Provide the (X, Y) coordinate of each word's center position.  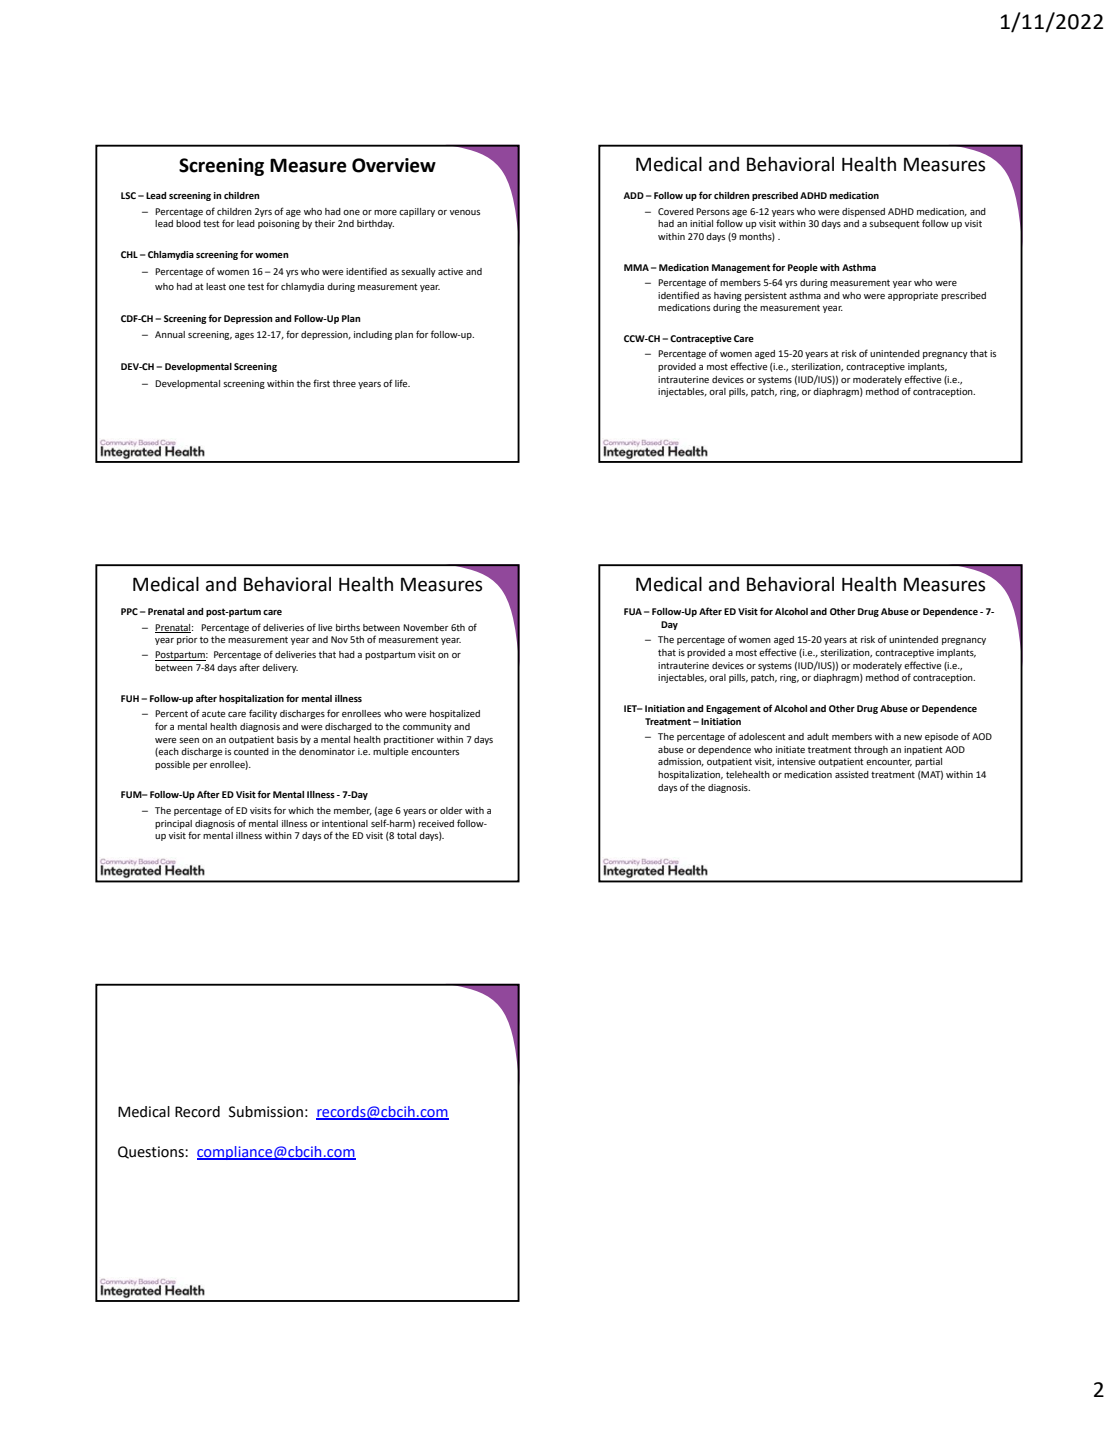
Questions (152, 1152)
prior (187, 640)
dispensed (863, 212)
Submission (266, 1112)
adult (818, 736)
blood (188, 223)
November (426, 627)
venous (465, 212)
